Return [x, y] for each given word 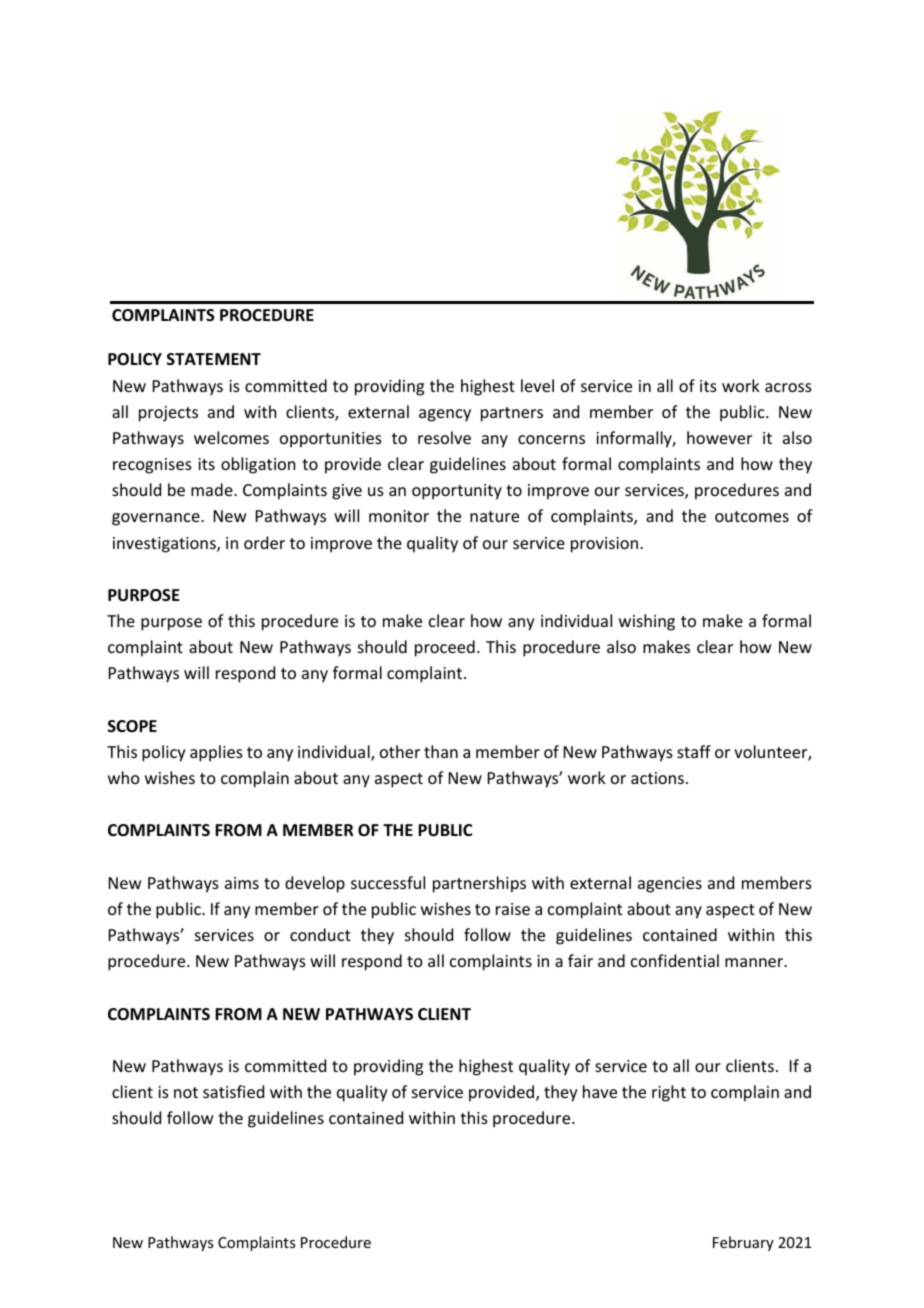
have [600, 1091]
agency [445, 415]
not [186, 1092]
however [719, 437]
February [743, 1243]
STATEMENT [214, 359]
